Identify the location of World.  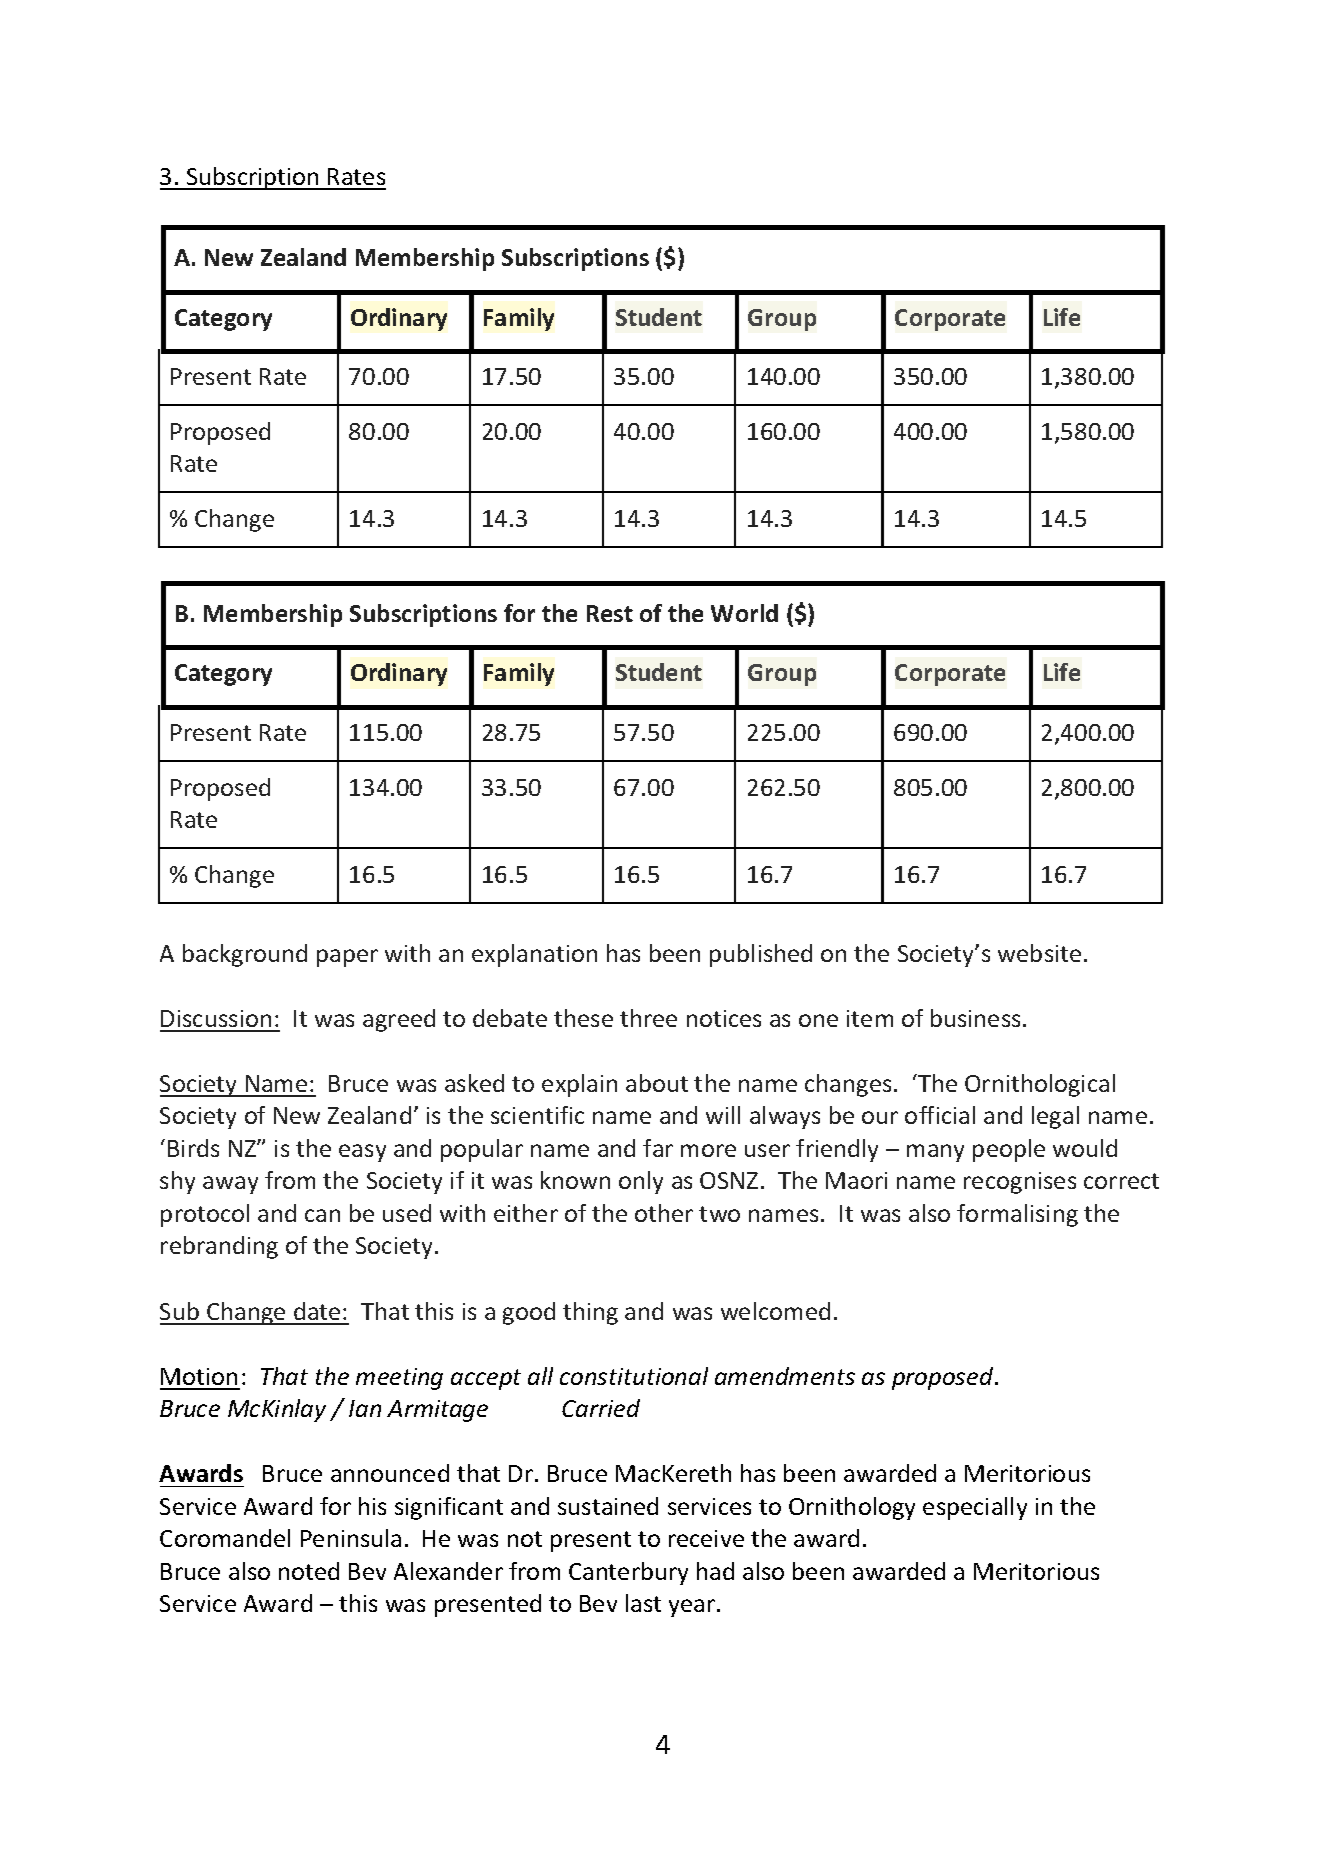
(744, 613).
